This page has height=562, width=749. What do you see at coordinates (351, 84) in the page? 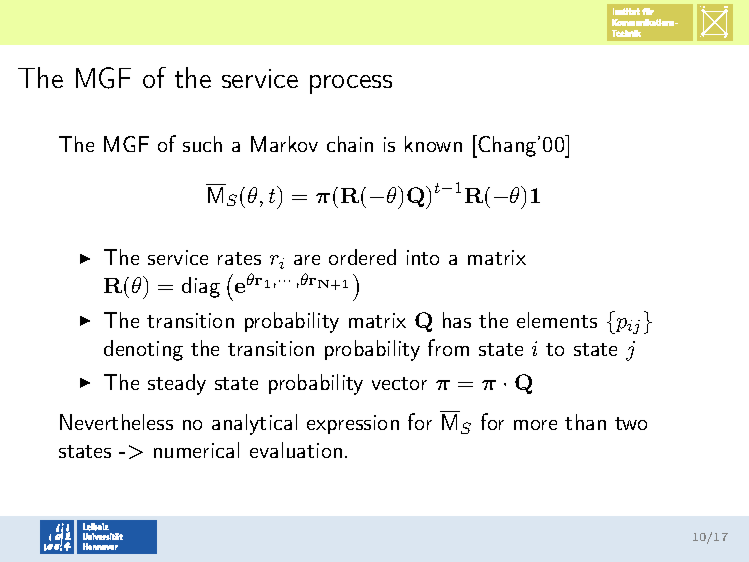
I see `process` at bounding box center [351, 84].
